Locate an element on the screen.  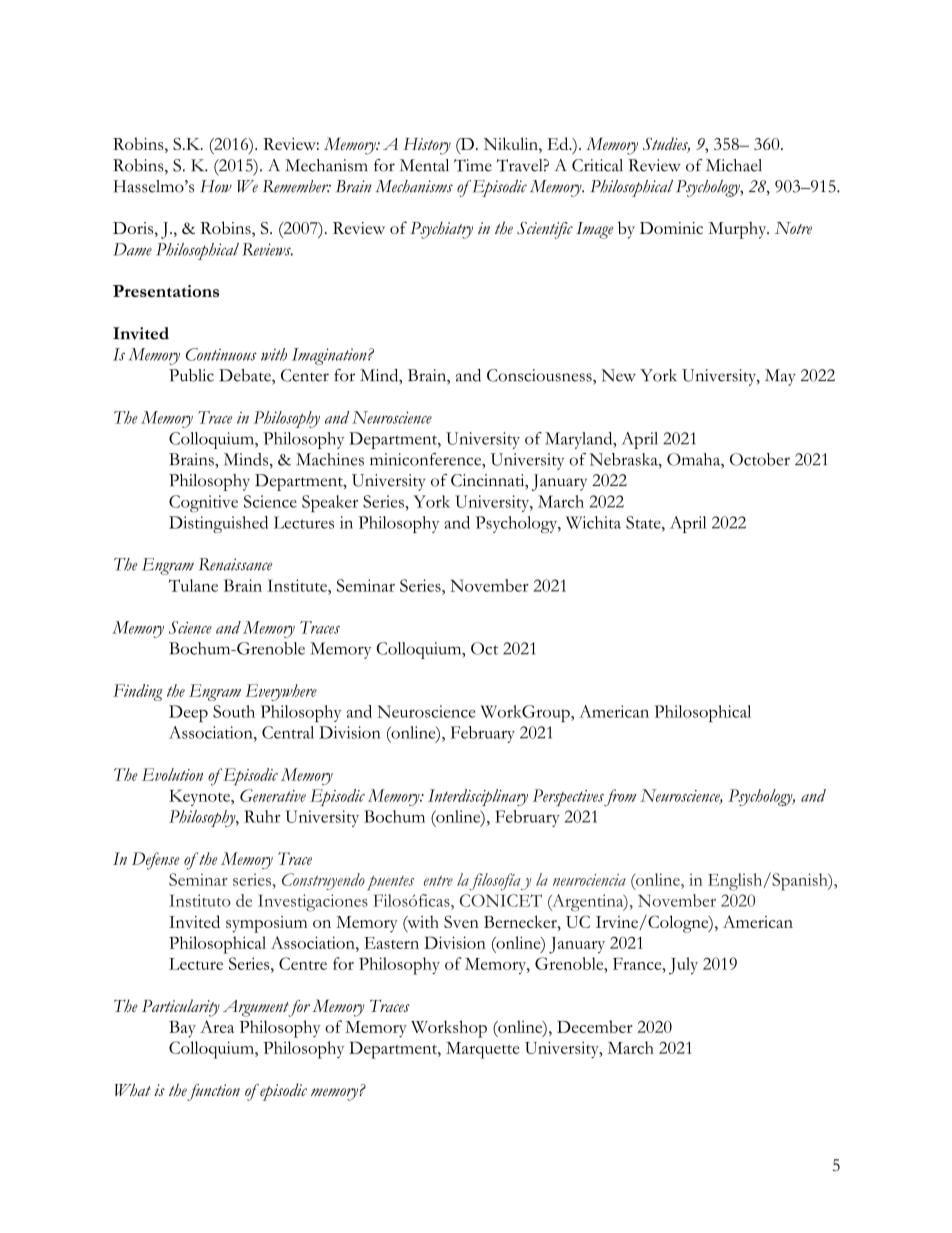
How is located at coordinates (216, 186).
